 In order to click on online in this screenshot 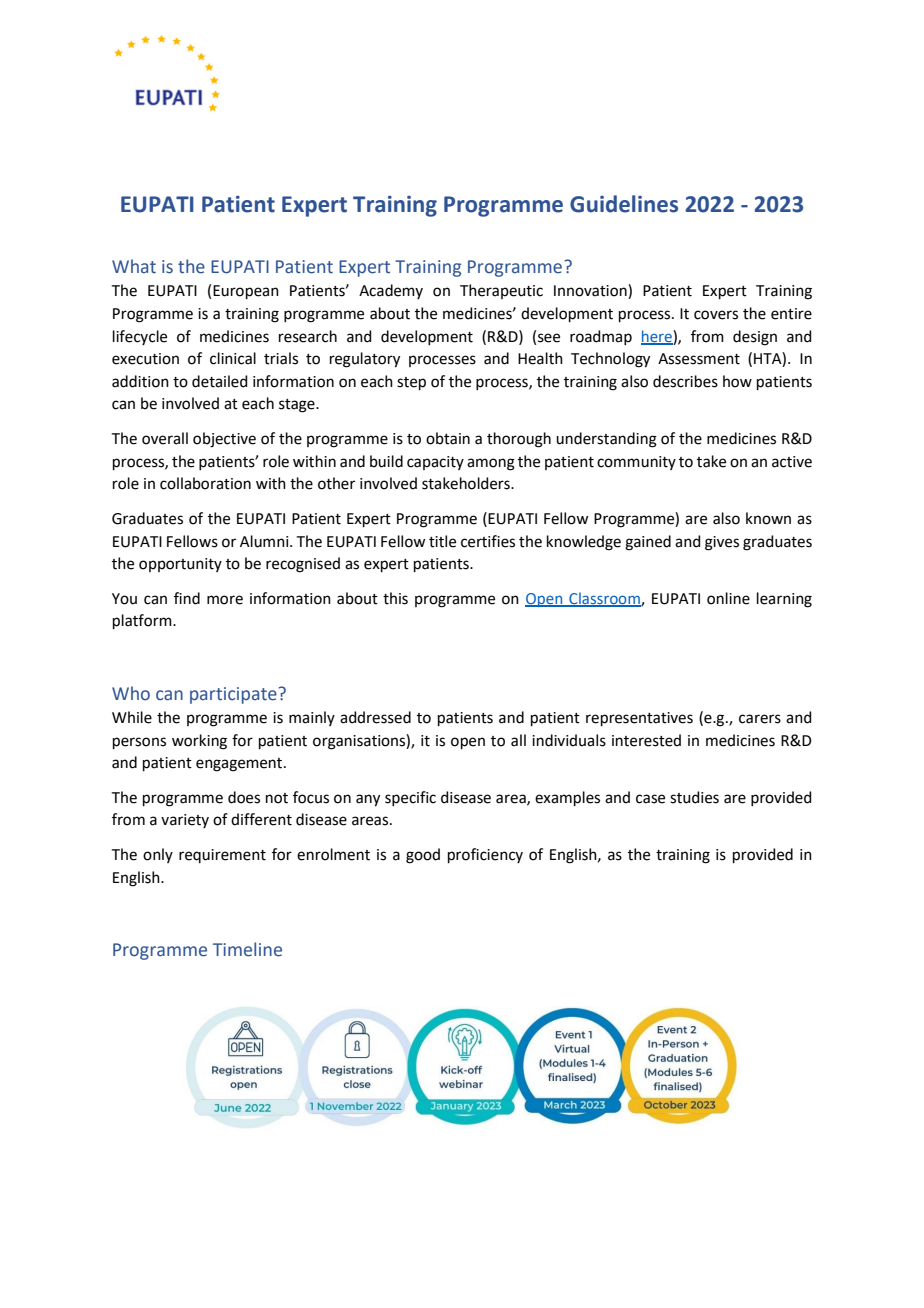, I will do `click(728, 598)`.
